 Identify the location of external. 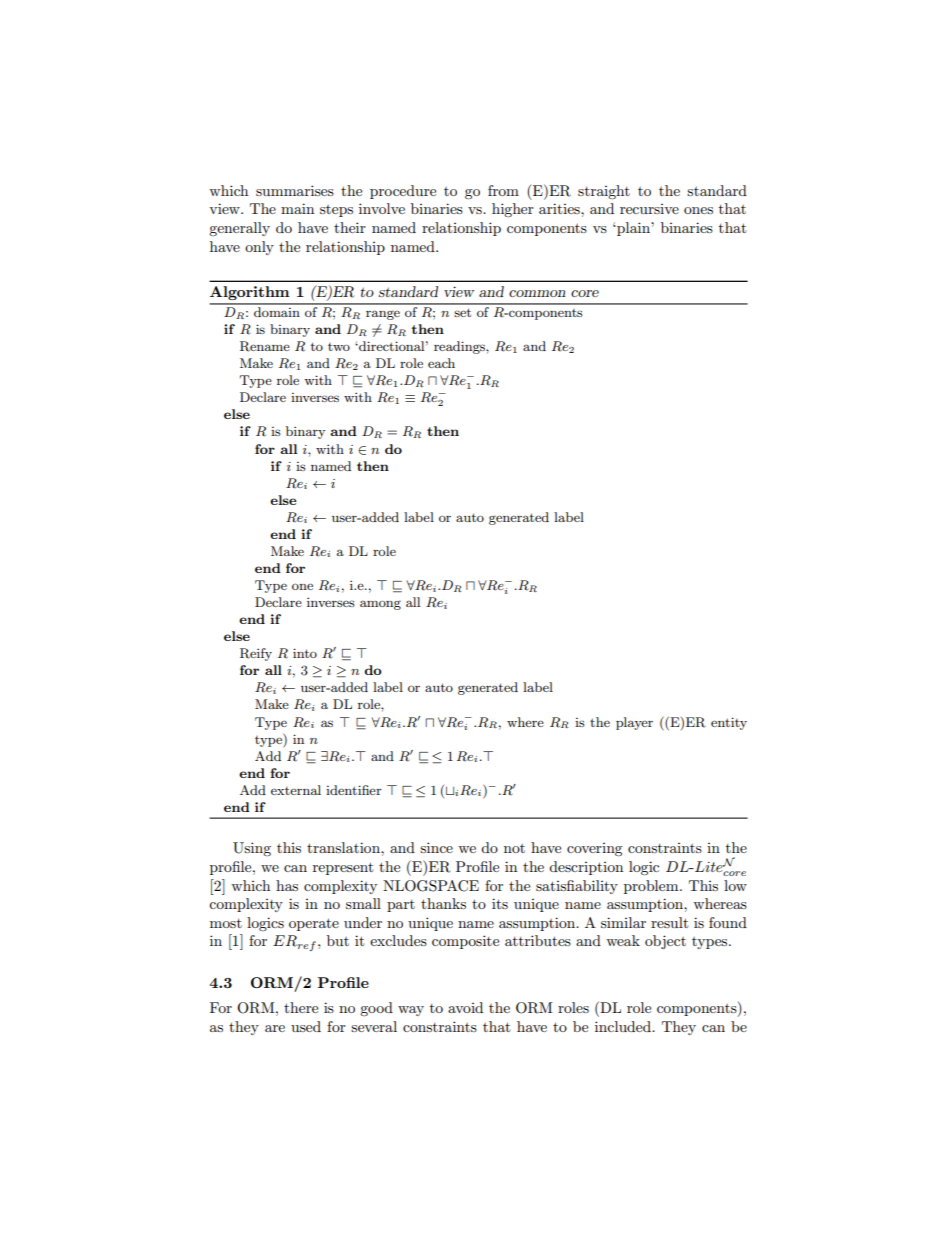
(296, 790).
